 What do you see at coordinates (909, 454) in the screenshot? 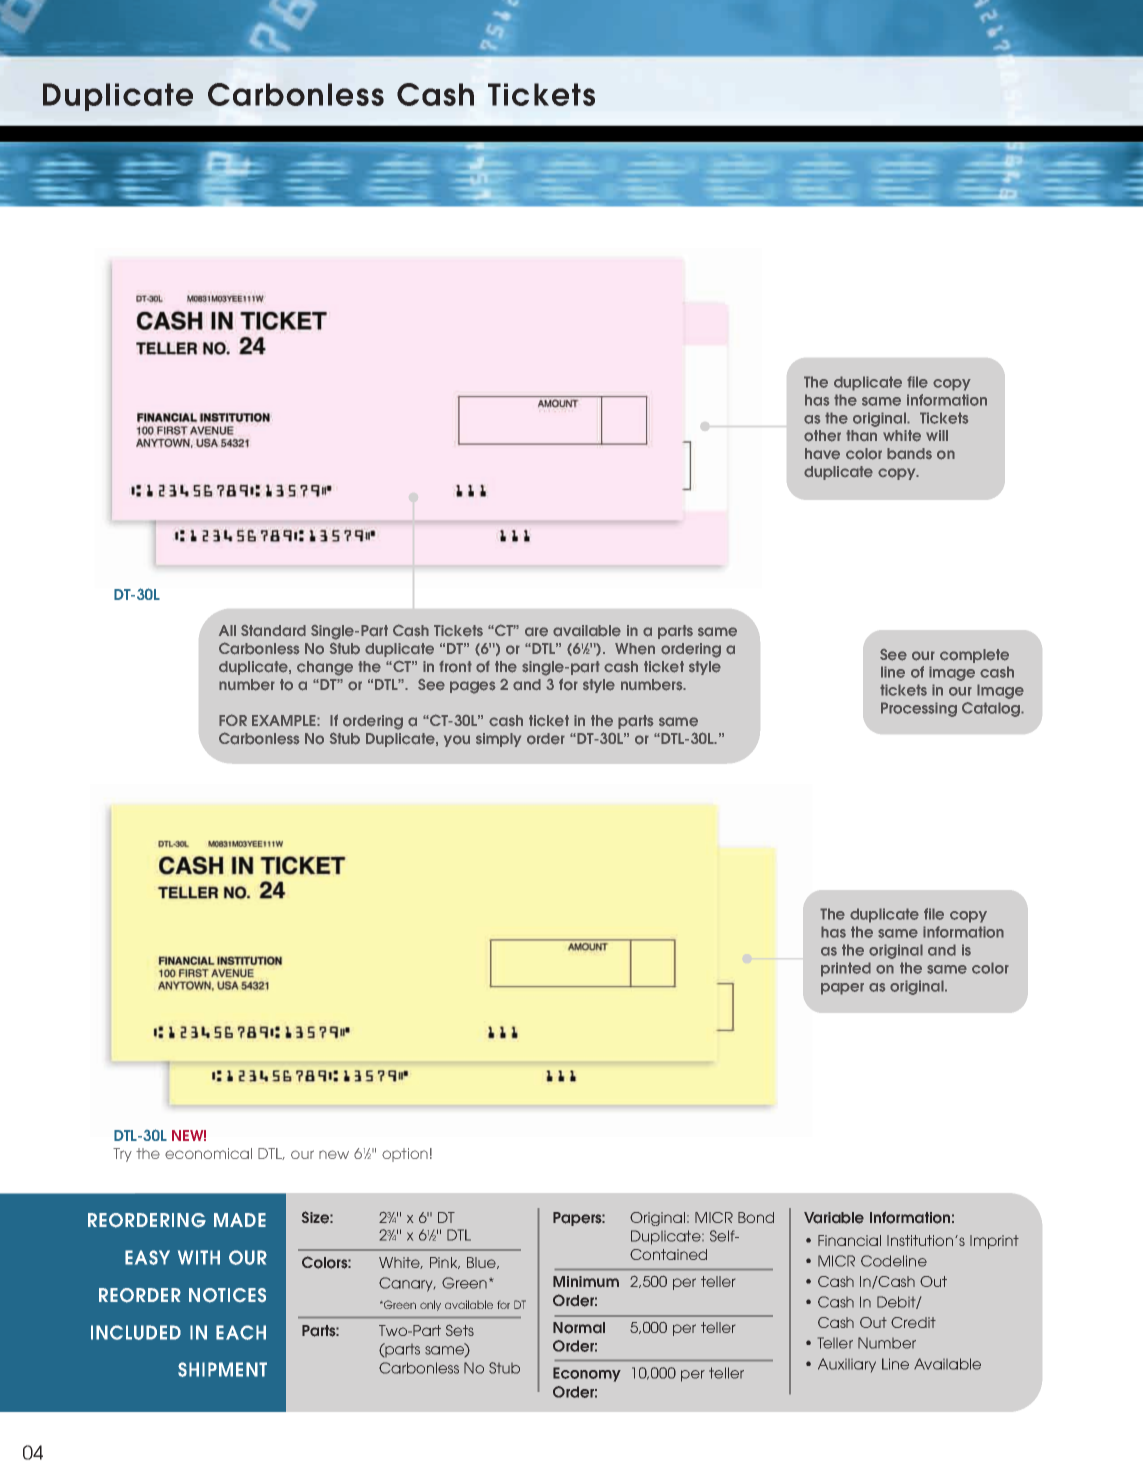
I see `bands` at bounding box center [909, 454].
